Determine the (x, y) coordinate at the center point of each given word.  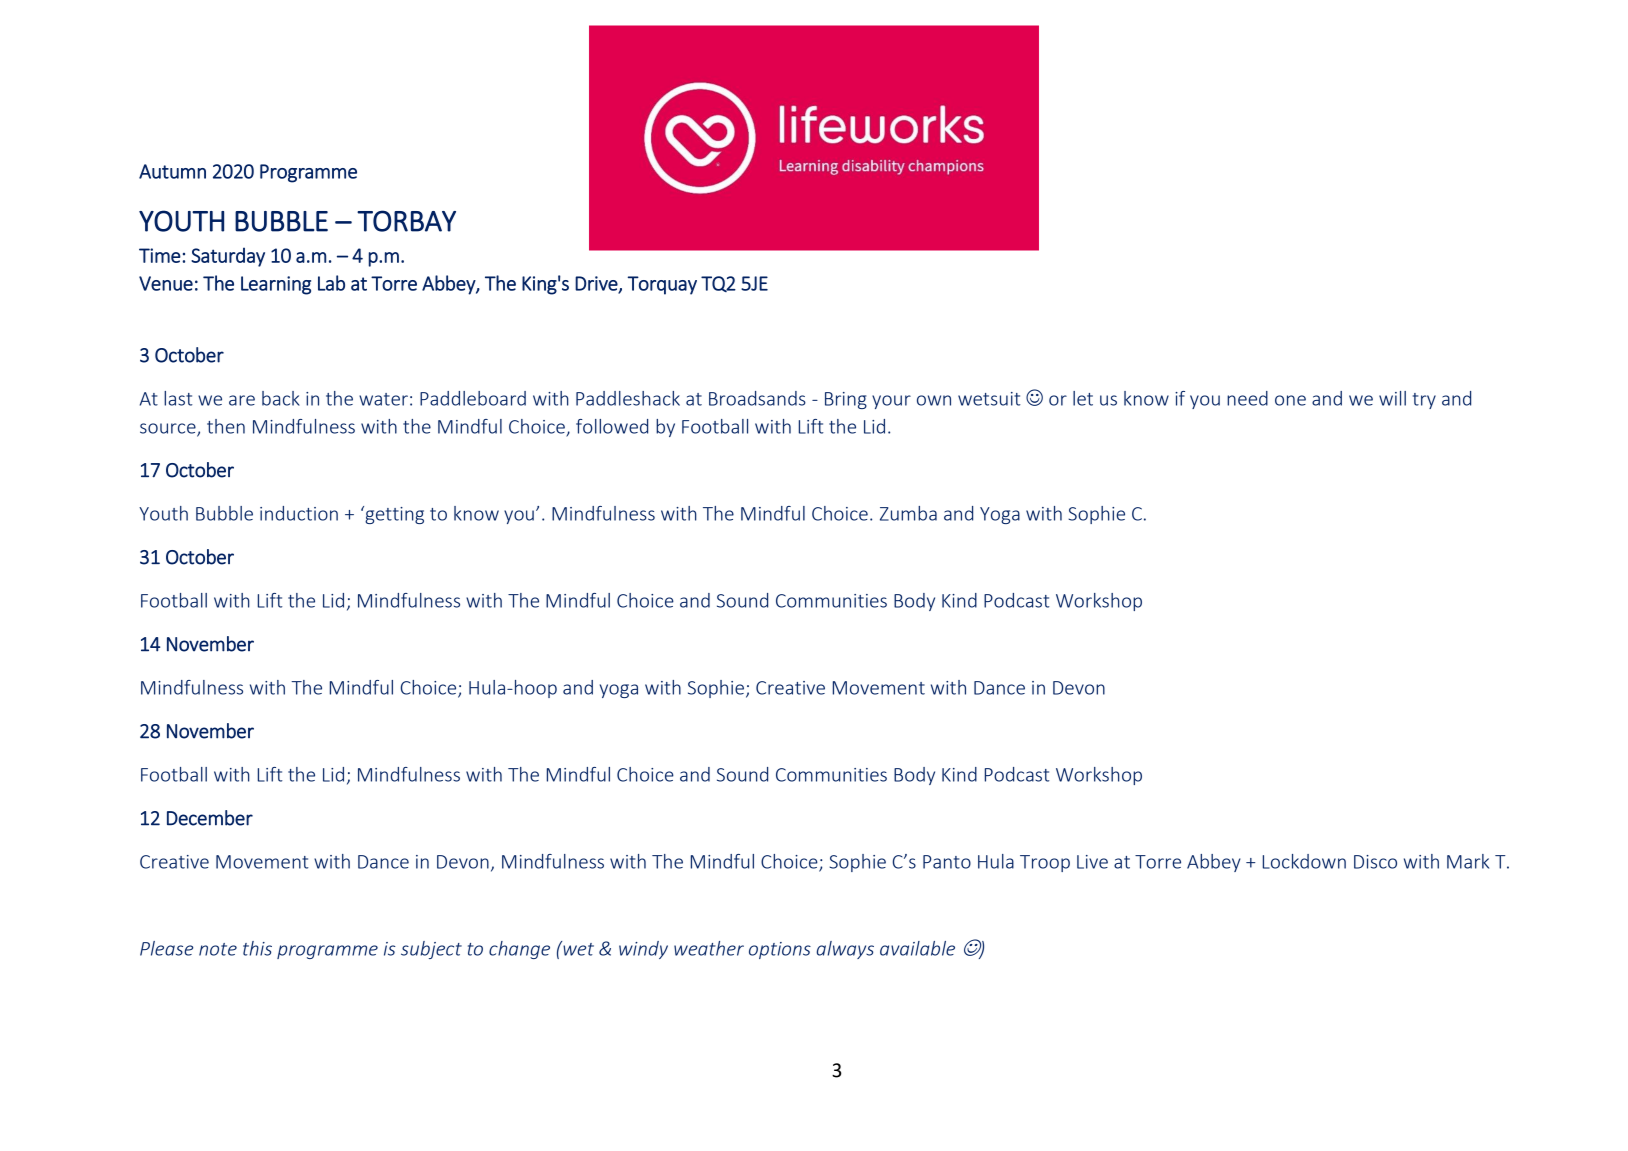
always (845, 950)
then (226, 426)
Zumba (908, 513)
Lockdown (1304, 861)
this (257, 948)
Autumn (172, 171)
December (210, 818)
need (1247, 398)
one (1290, 400)
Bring (846, 400)
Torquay (662, 285)
